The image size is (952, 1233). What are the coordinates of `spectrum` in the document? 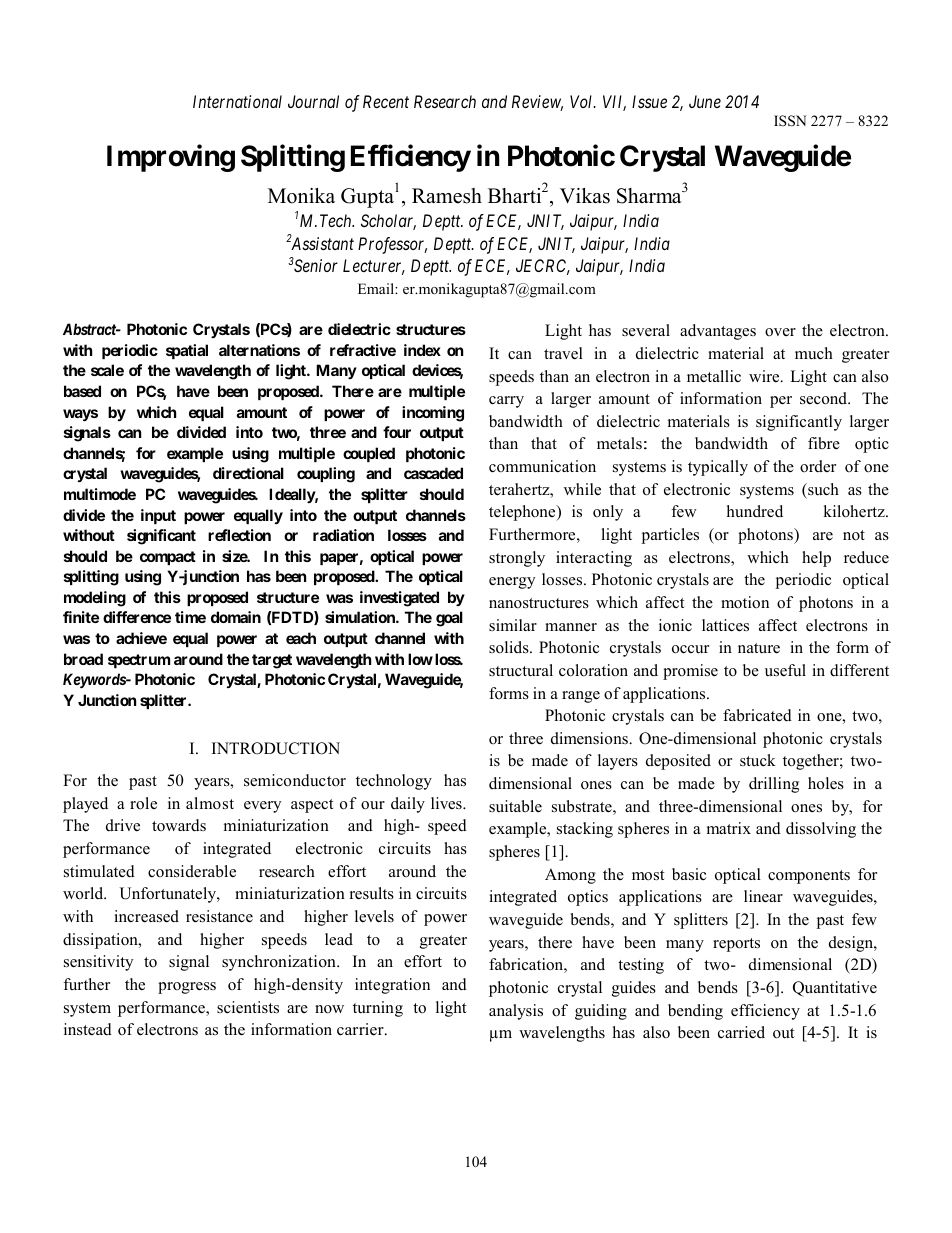 It's located at (139, 661).
